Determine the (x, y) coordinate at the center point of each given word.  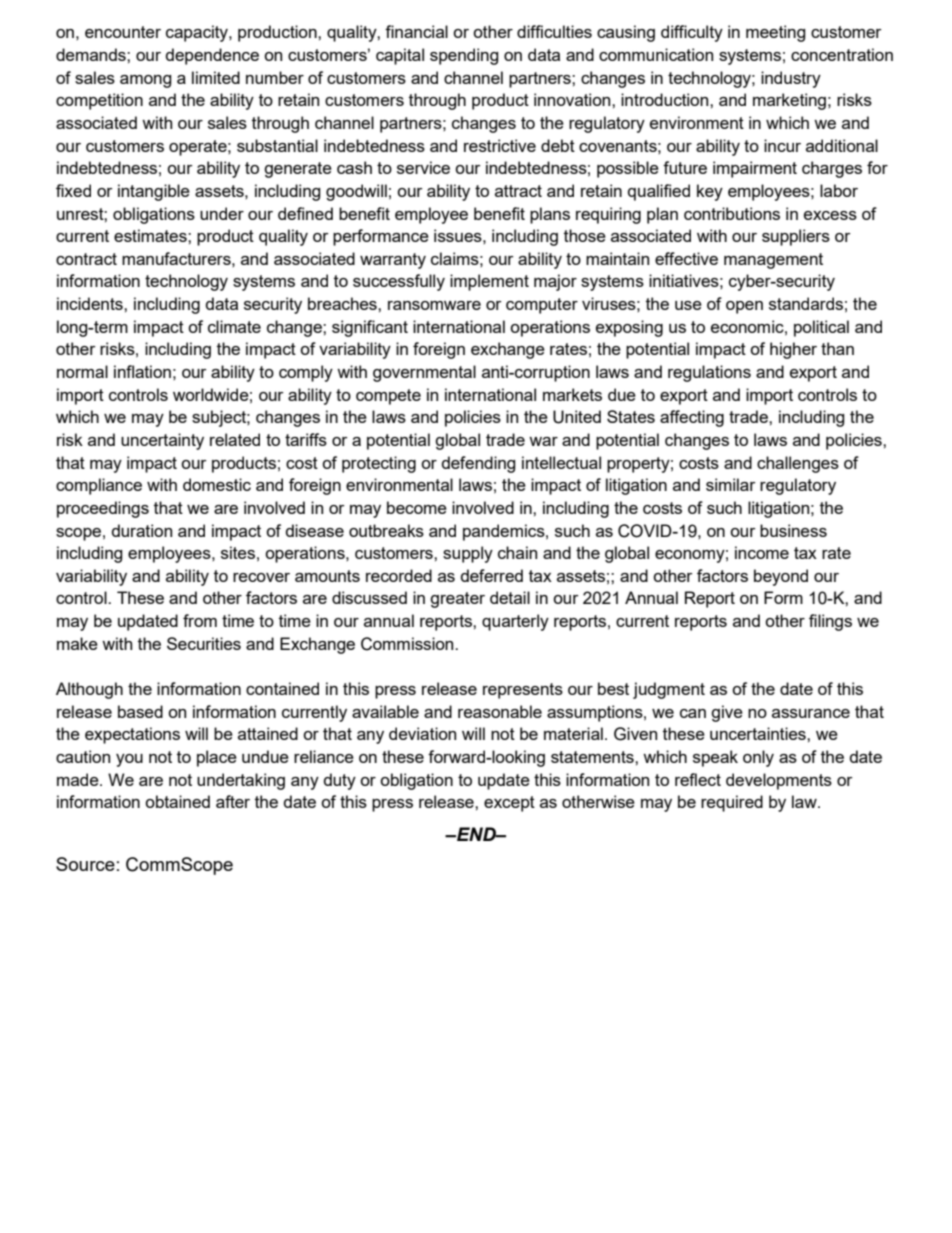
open (744, 307)
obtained (177, 801)
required (732, 803)
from (200, 620)
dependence (212, 56)
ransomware (434, 305)
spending (464, 56)
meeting (776, 33)
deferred (492, 575)
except (509, 804)
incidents (91, 303)
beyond (781, 577)
